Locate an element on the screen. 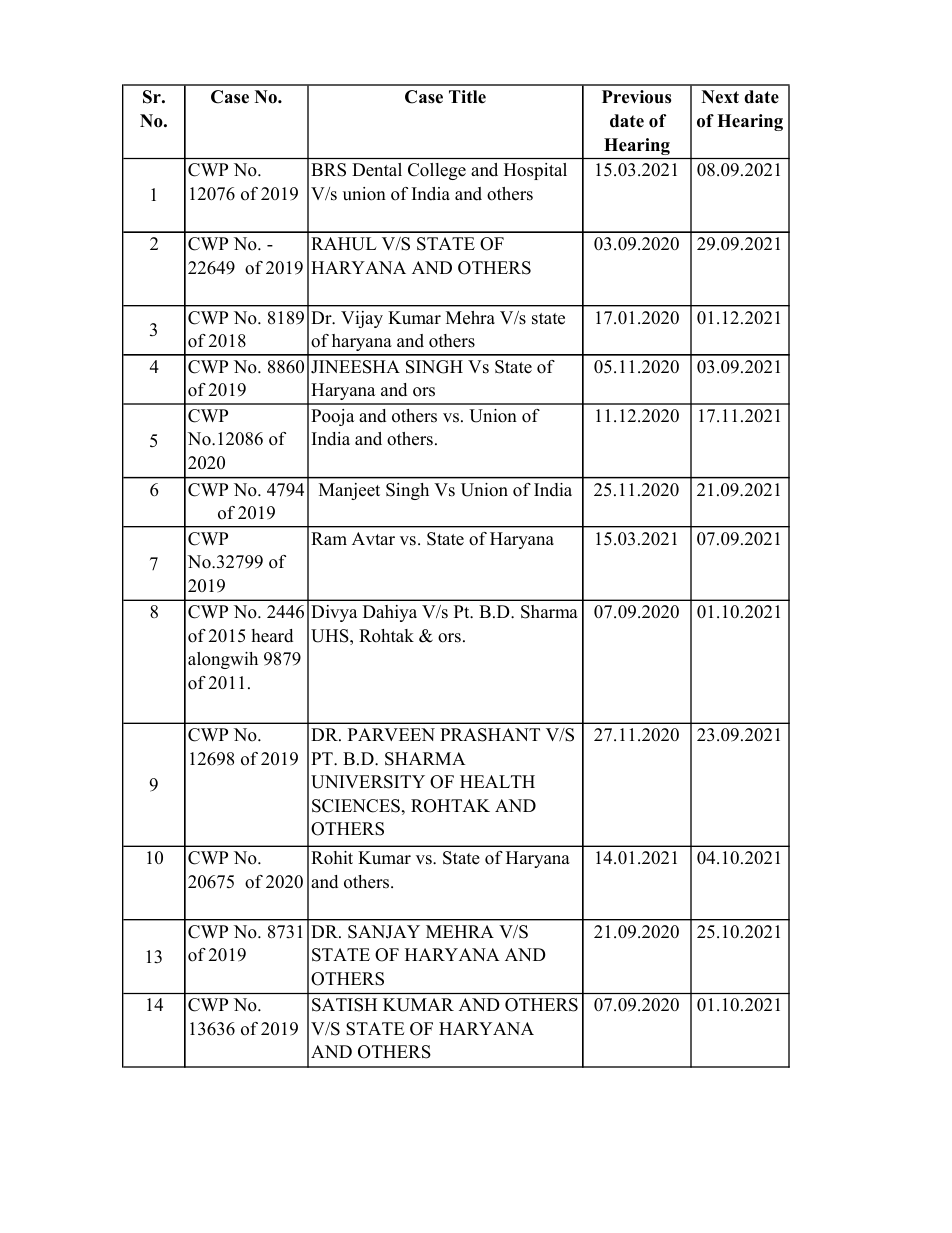 Image resolution: width=952 pixels, height=1233 pixels. SANJAY is located at coordinates (384, 932).
